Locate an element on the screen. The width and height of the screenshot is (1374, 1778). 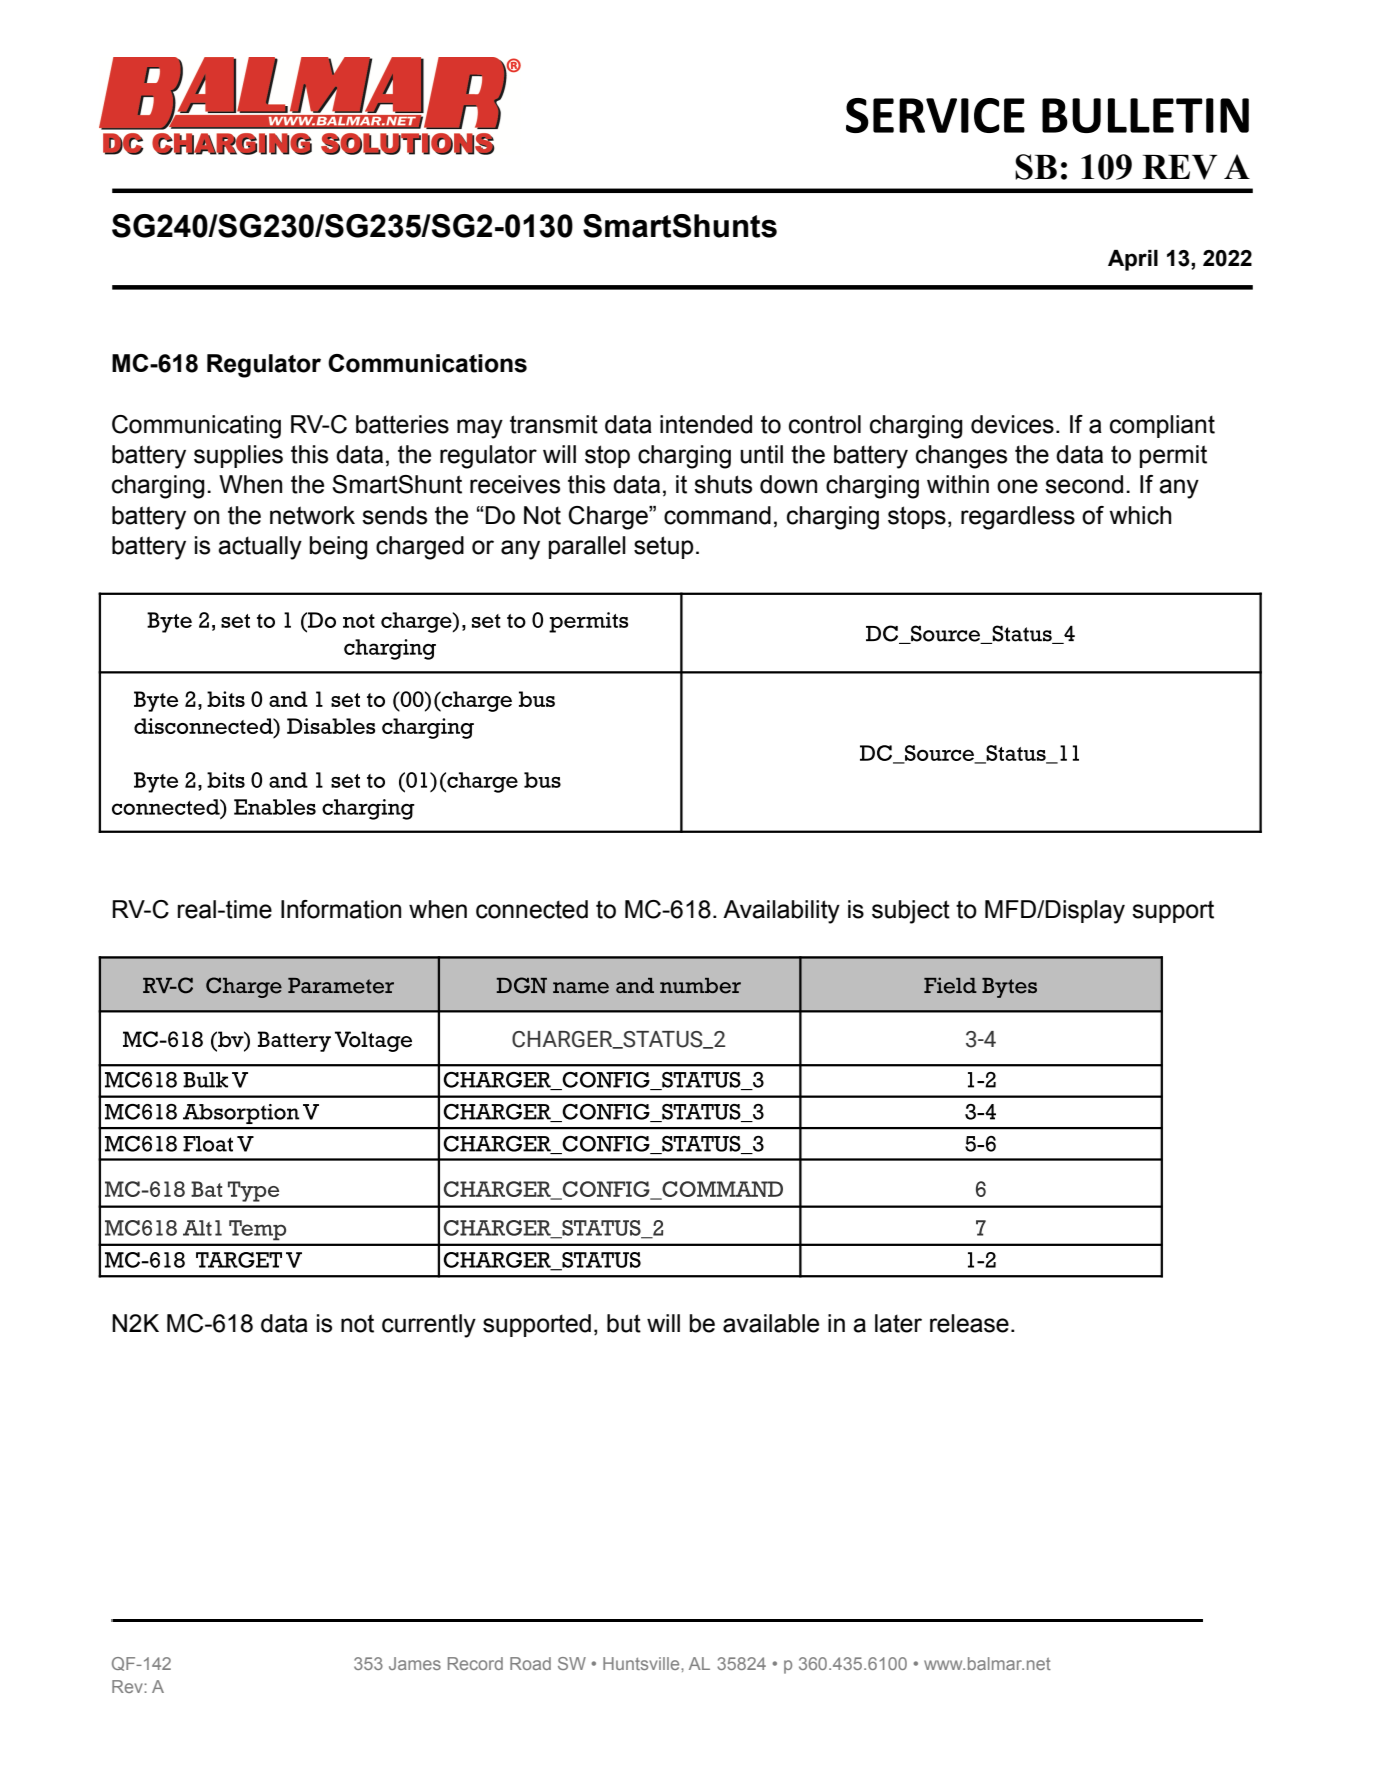
Temp is located at coordinates (257, 1230).
